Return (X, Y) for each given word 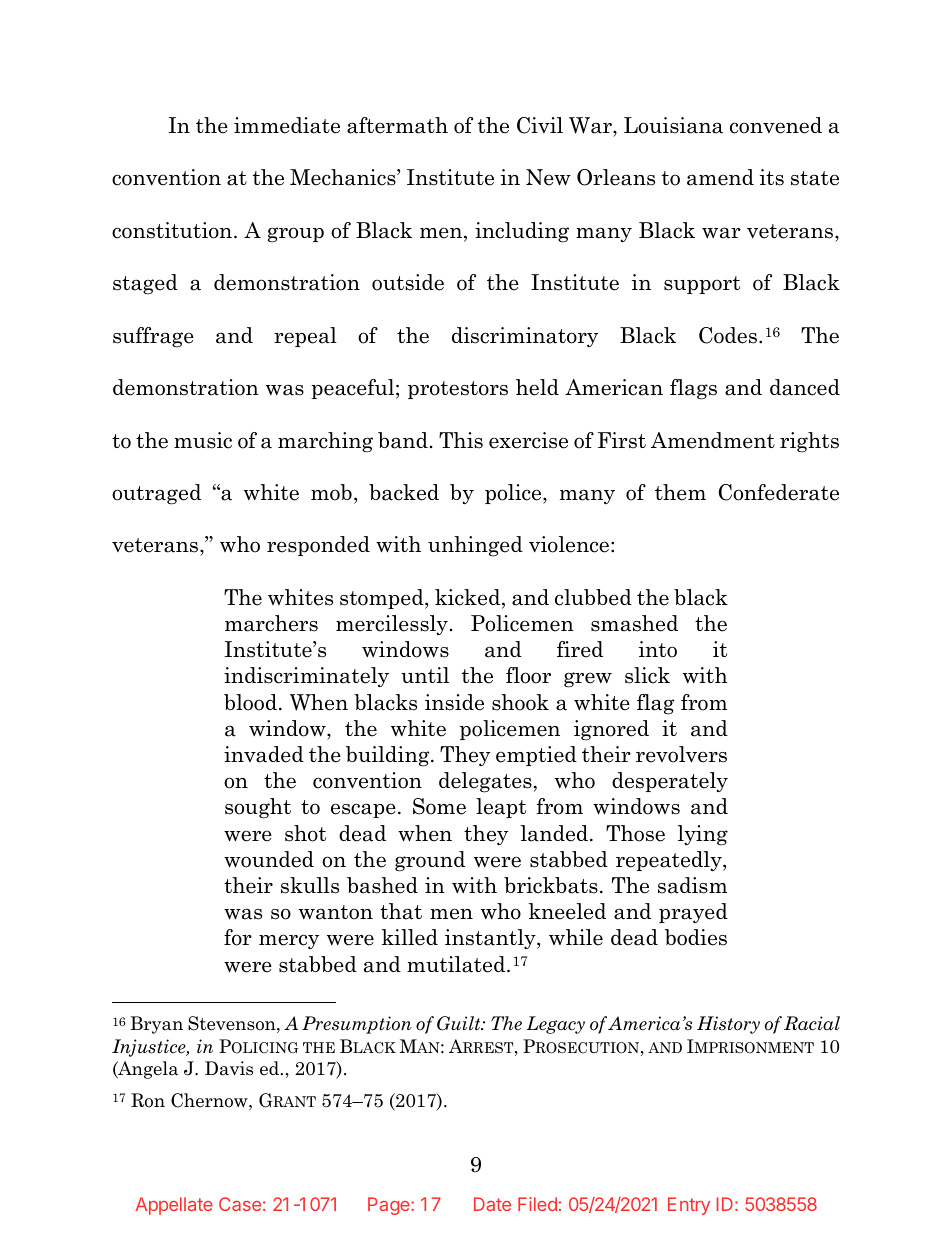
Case (240, 1204)
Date (492, 1204)
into (658, 649)
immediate (287, 125)
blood (250, 702)
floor (528, 675)
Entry (689, 1206)
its (772, 177)
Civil (540, 125)
